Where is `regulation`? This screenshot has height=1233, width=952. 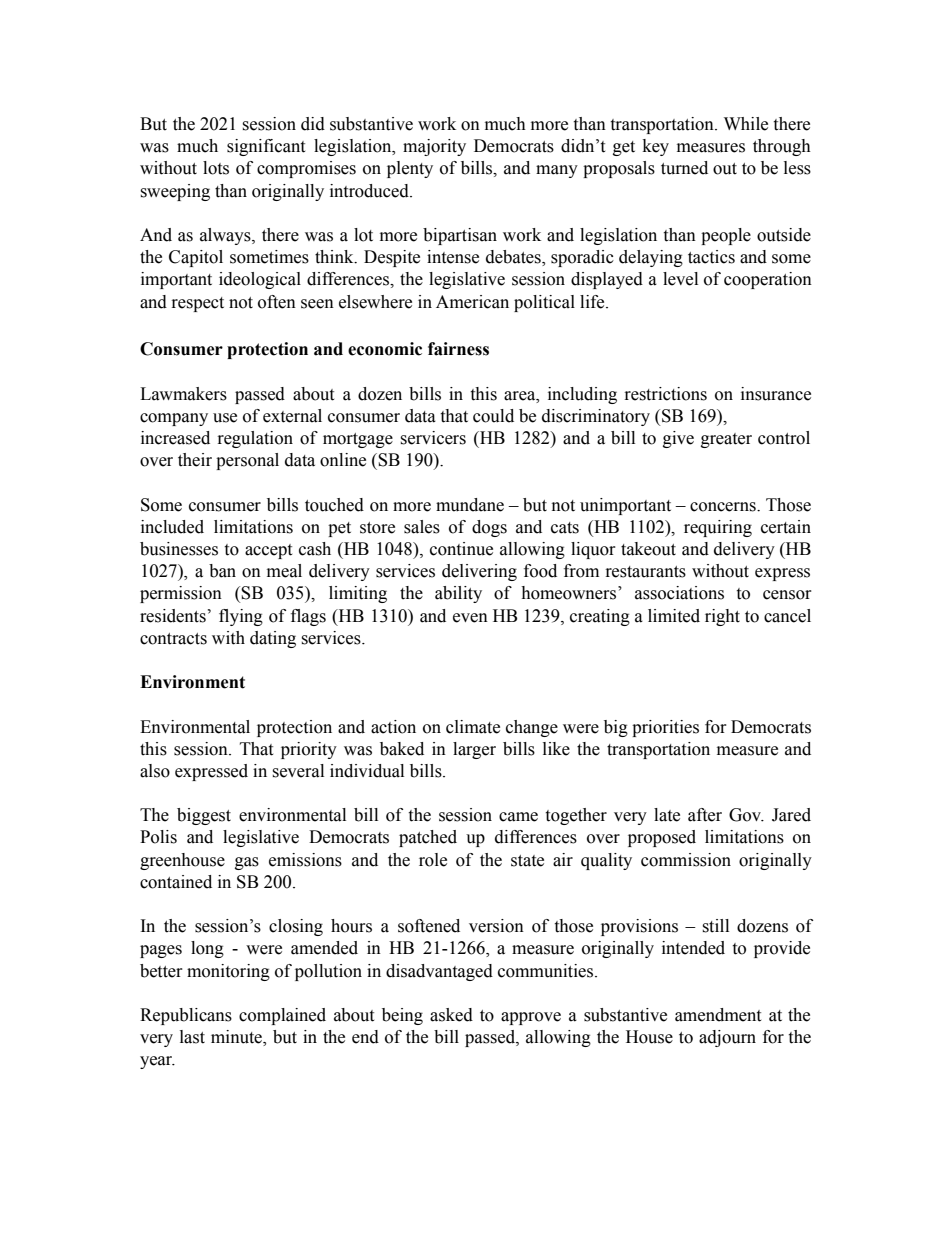 regulation is located at coordinates (255, 439).
